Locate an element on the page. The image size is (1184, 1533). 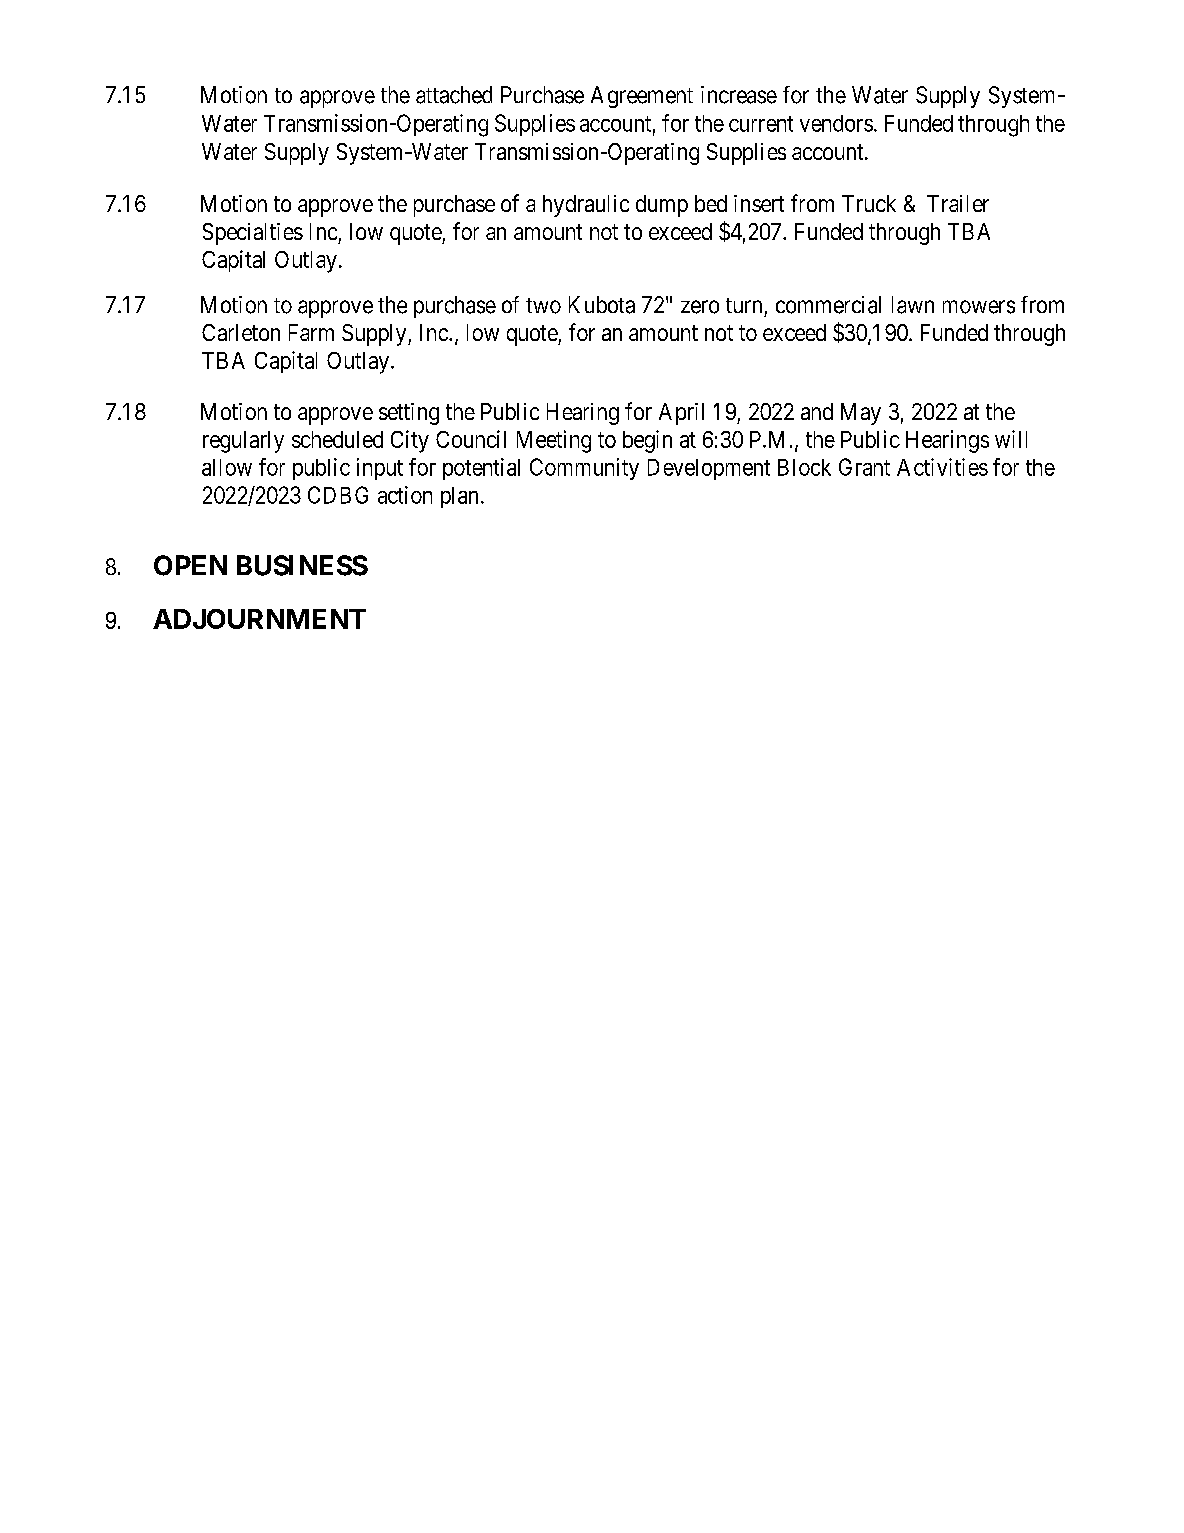
hydraulic is located at coordinates (586, 206).
